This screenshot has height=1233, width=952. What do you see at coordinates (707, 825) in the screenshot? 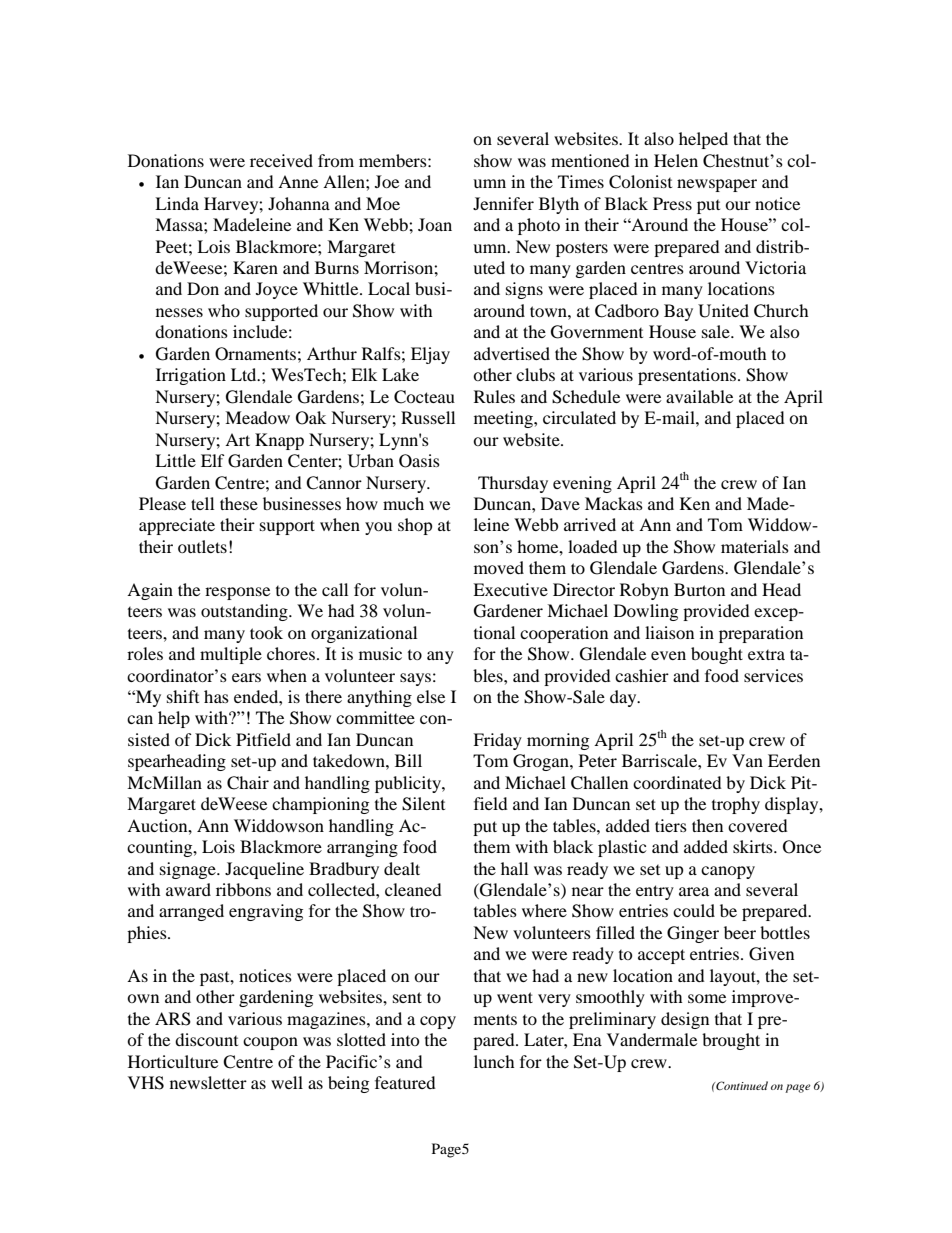
I see `then` at bounding box center [707, 825].
